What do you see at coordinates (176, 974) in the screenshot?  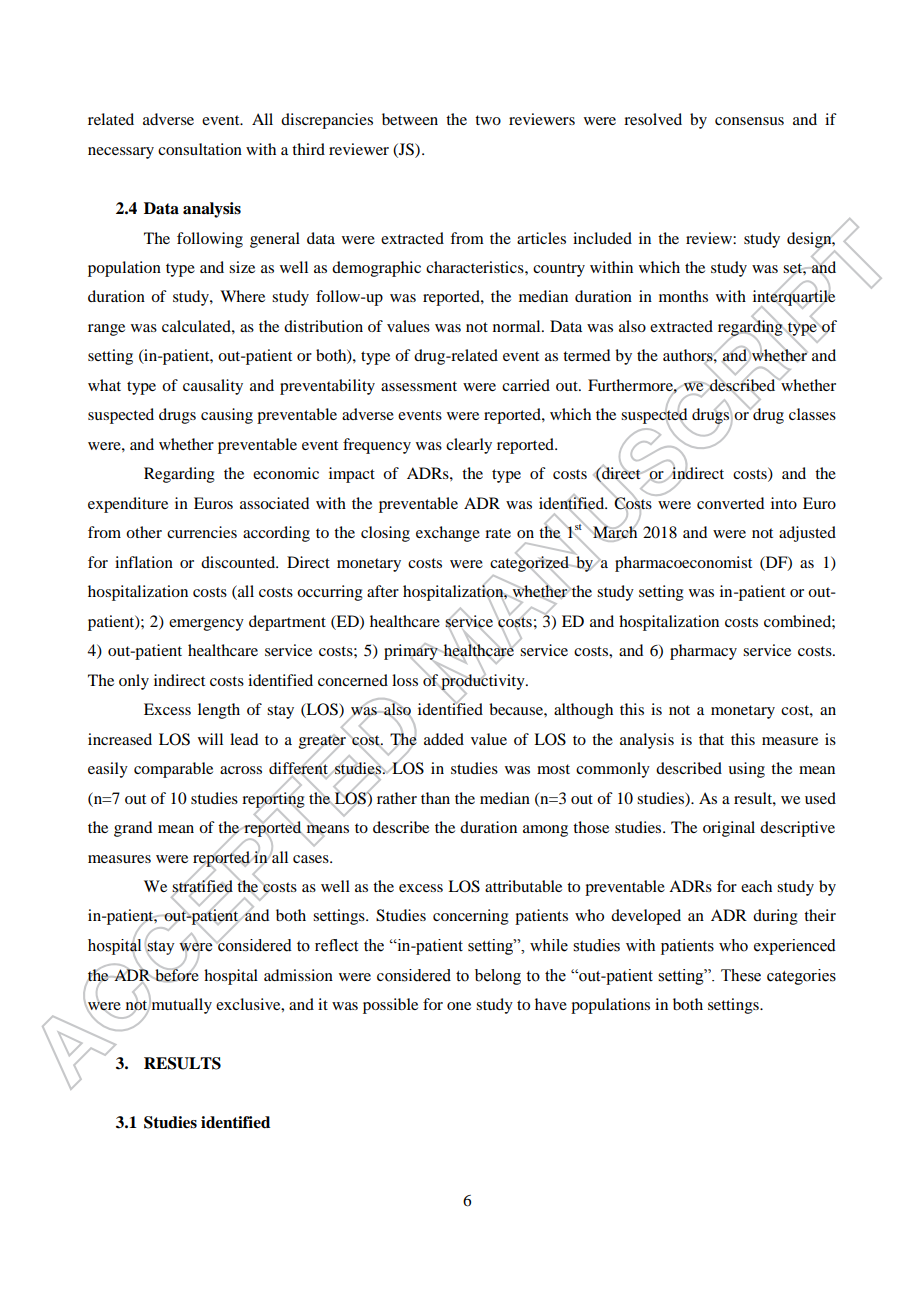 I see `before` at bounding box center [176, 974].
